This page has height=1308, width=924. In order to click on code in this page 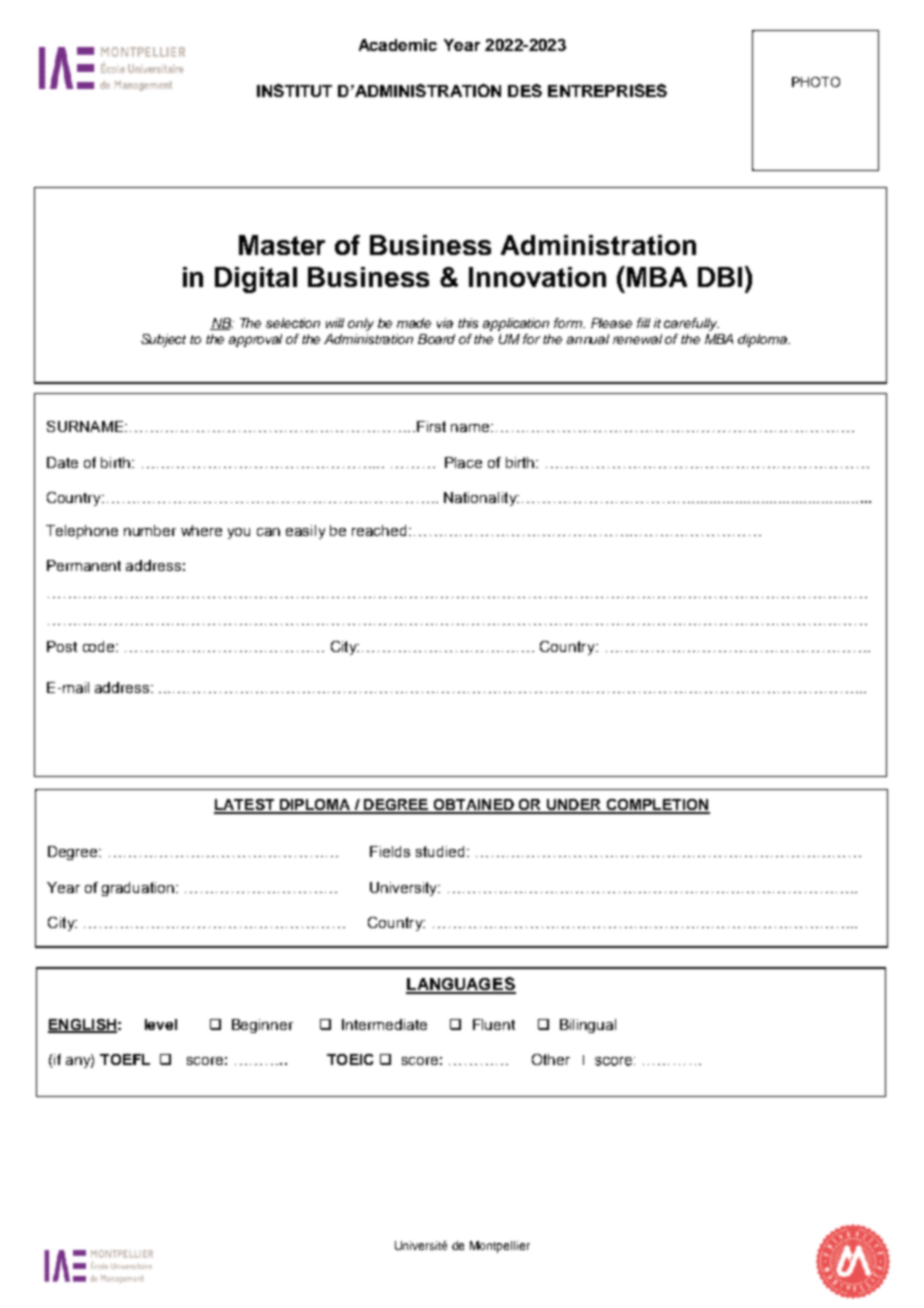, I will do `click(100, 646)`.
